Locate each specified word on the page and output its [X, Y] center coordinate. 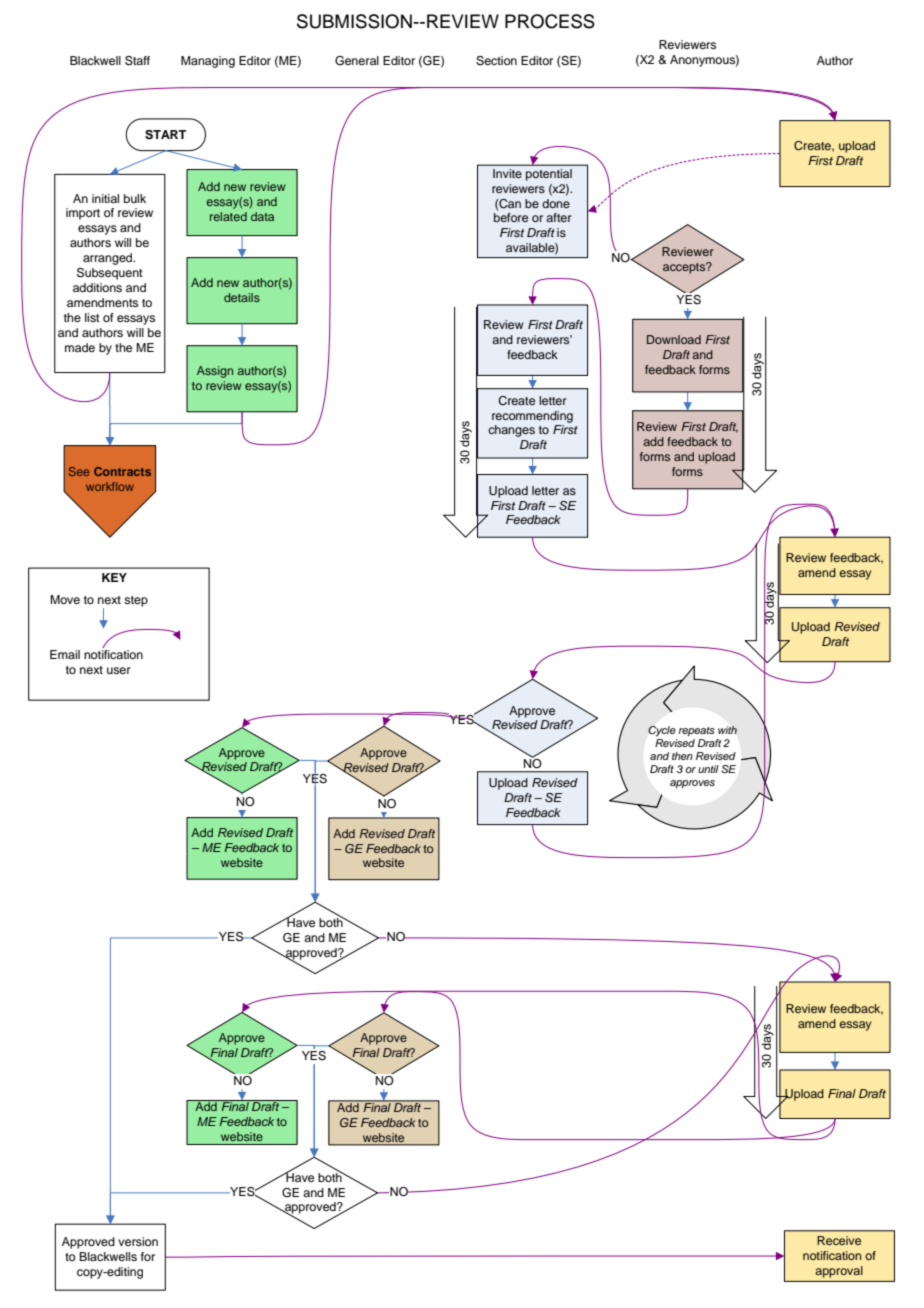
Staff [137, 61]
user [119, 670]
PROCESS [550, 21]
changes [511, 431]
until [708, 769]
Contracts [122, 471]
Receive [839, 1240]
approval [839, 1272]
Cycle [662, 731]
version [138, 1241]
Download [674, 339]
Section [496, 61]
